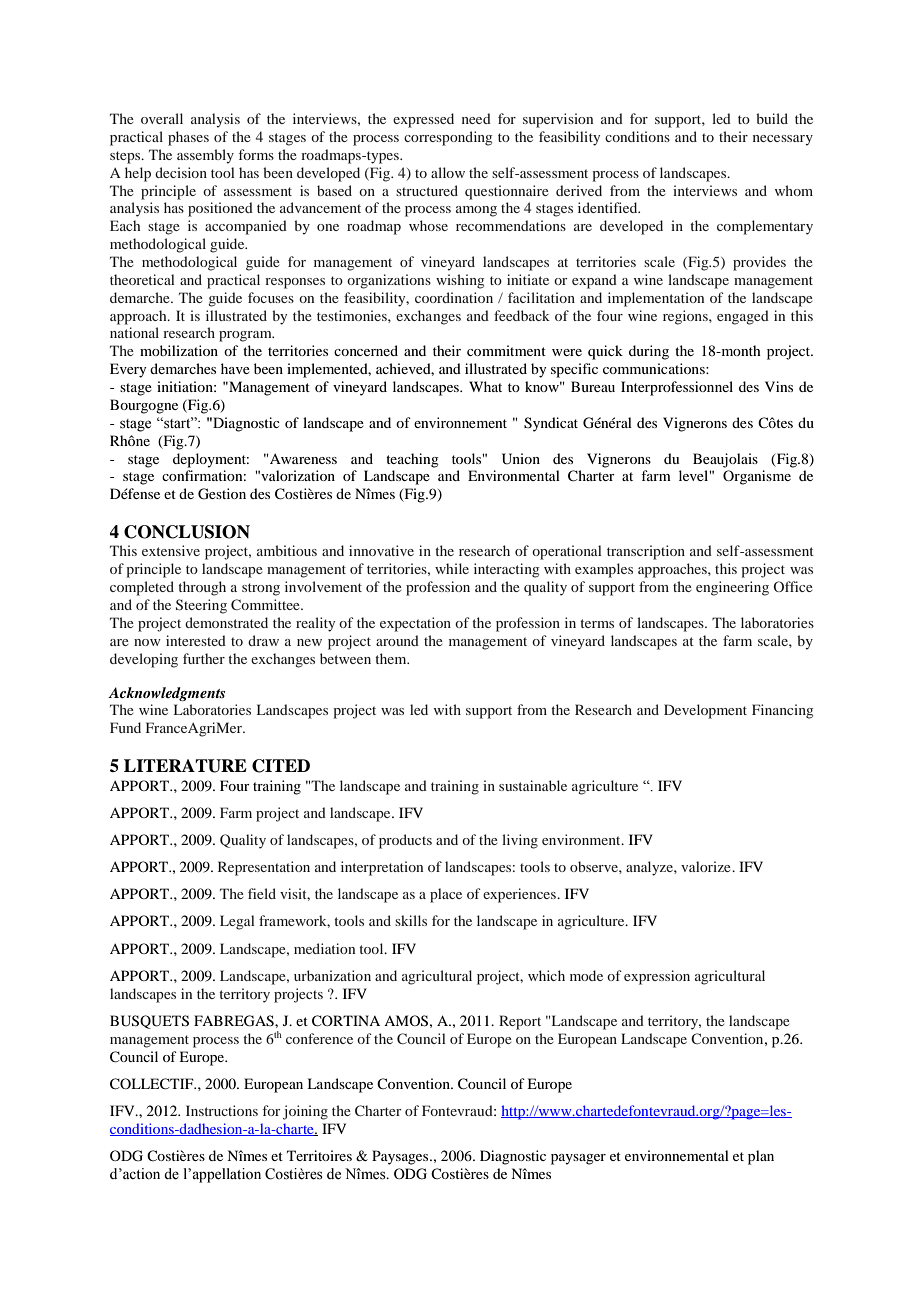 This image has height=1308, width=924. I want to click on expectation, so click(415, 624).
